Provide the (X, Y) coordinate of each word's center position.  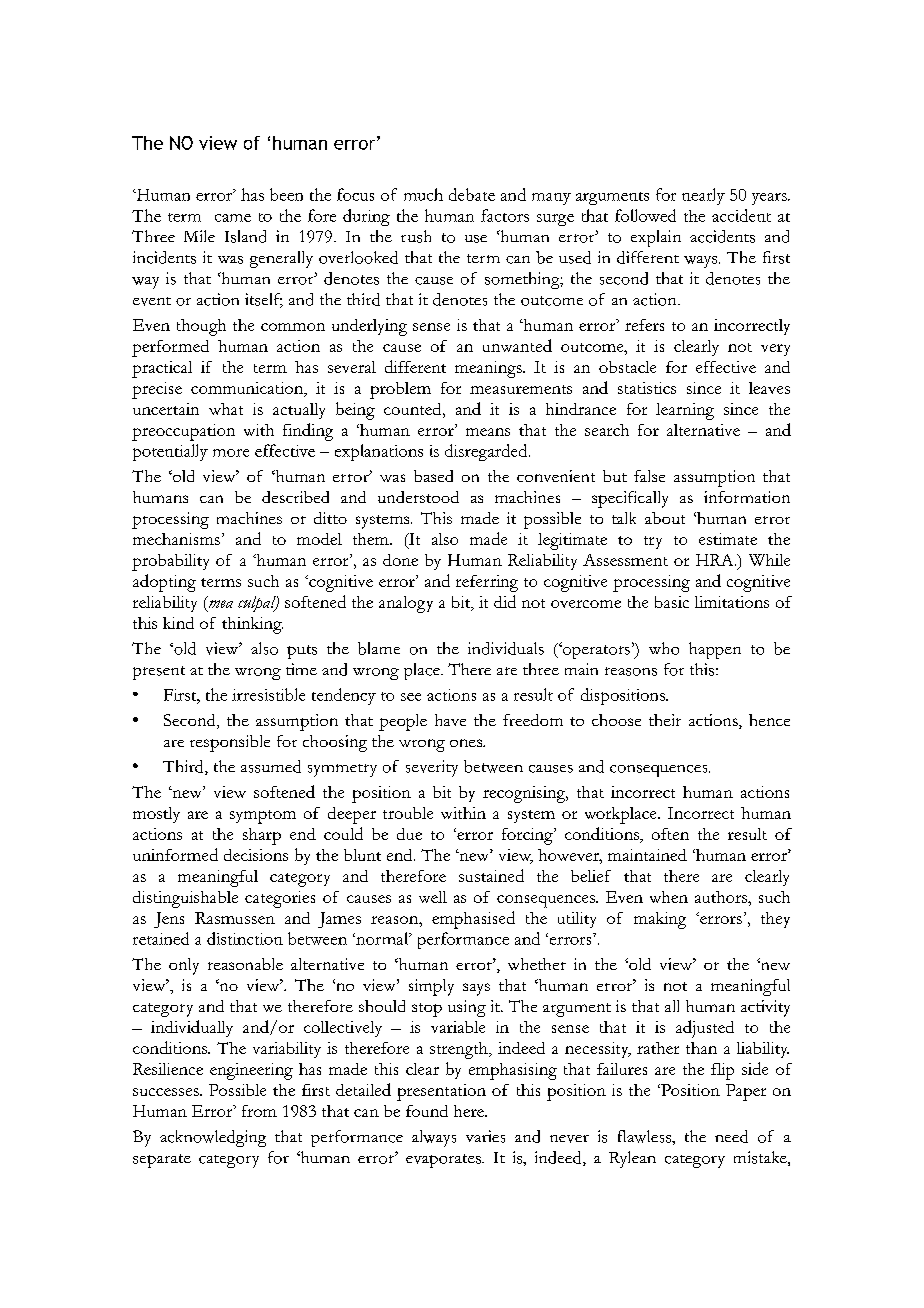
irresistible (268, 694)
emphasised (473, 920)
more (231, 453)
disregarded (487, 452)
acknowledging (213, 1138)
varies (485, 1136)
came (233, 218)
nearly (703, 196)
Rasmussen (235, 918)
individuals (506, 648)
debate (472, 194)
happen (715, 650)
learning (685, 411)
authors (722, 897)
